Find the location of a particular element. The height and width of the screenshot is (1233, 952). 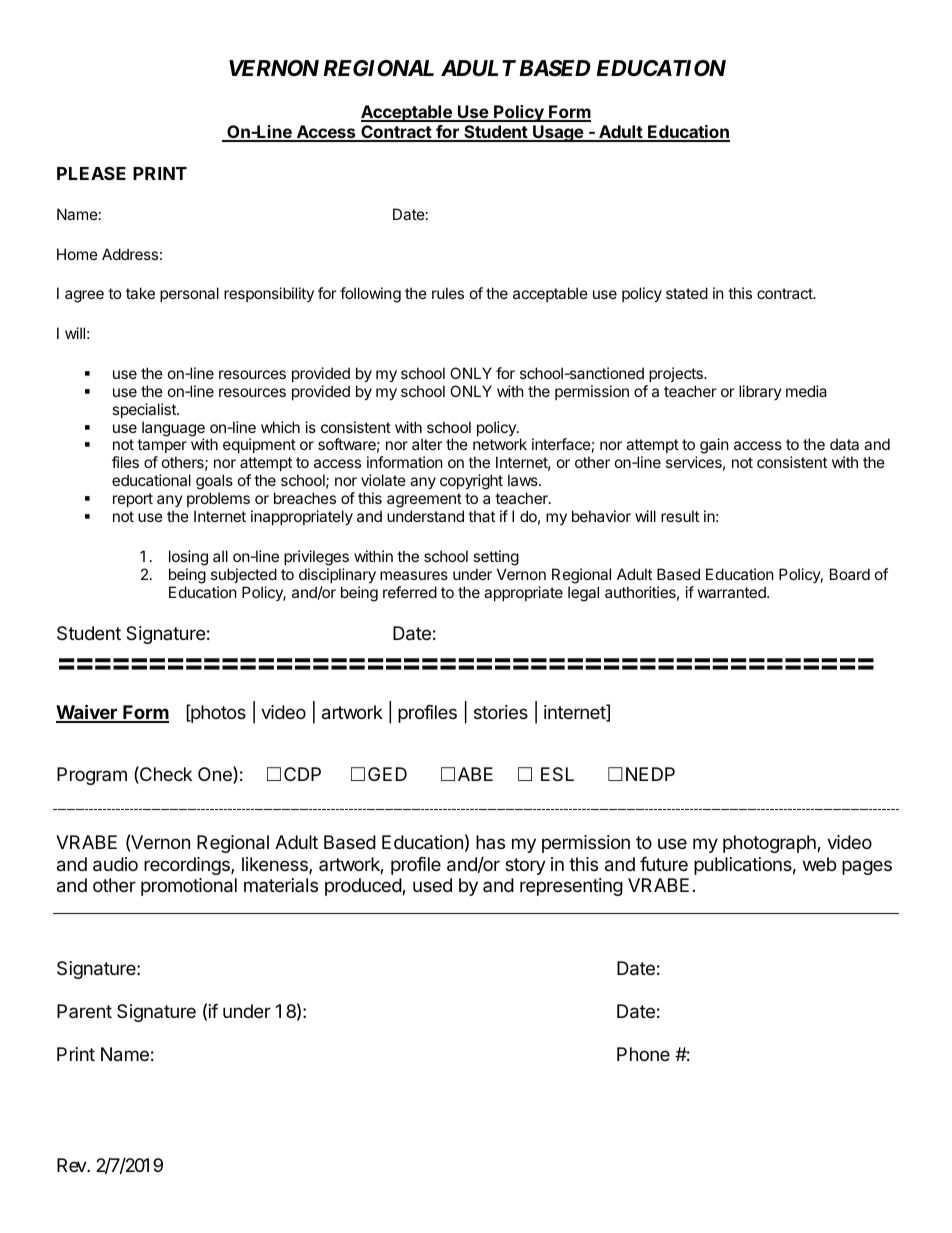

Rev is located at coordinates (72, 1165).
